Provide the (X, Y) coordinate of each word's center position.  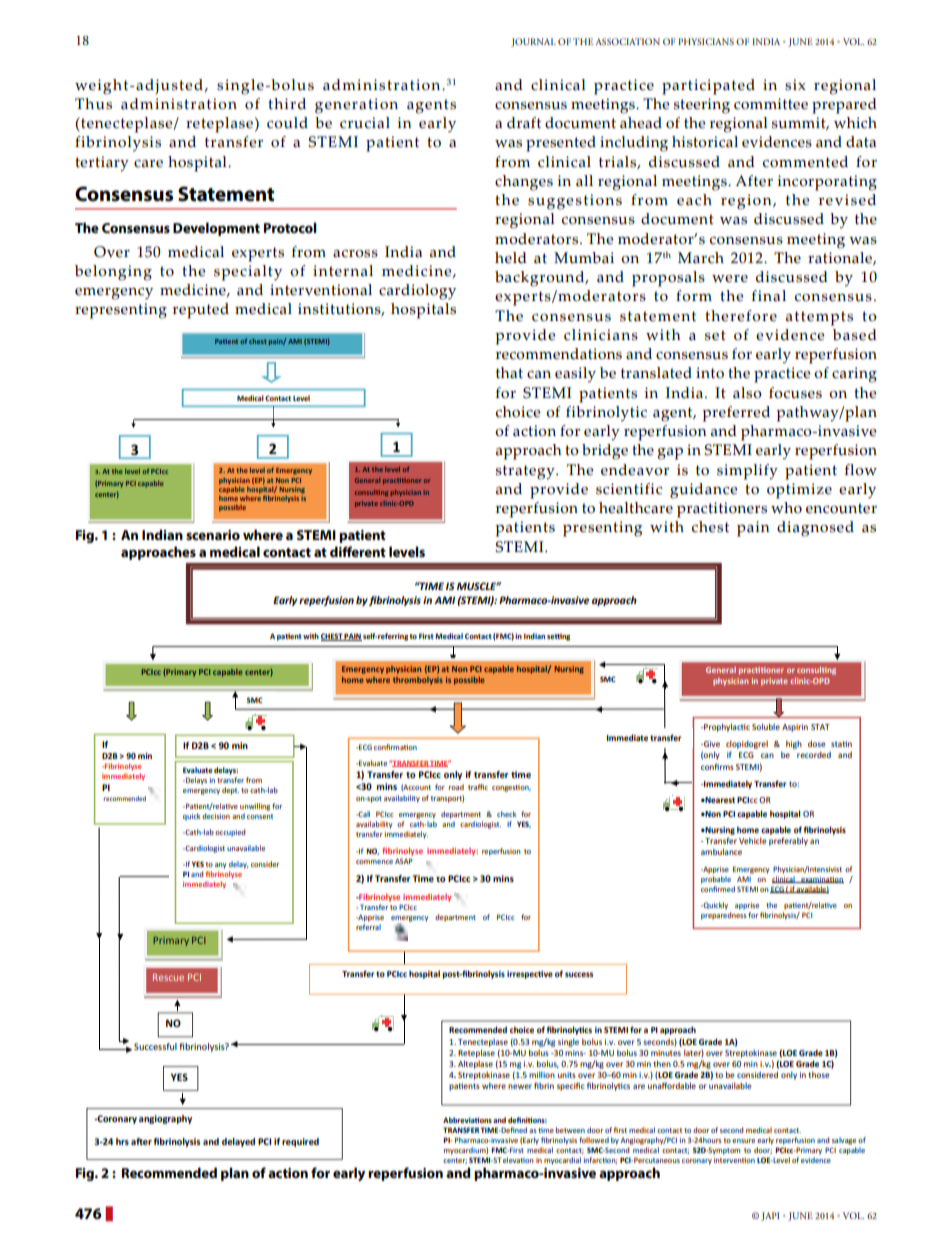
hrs (122, 1141)
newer (520, 1086)
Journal (533, 42)
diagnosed (815, 529)
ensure (743, 1141)
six (795, 85)
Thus (93, 104)
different (358, 551)
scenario (213, 535)
